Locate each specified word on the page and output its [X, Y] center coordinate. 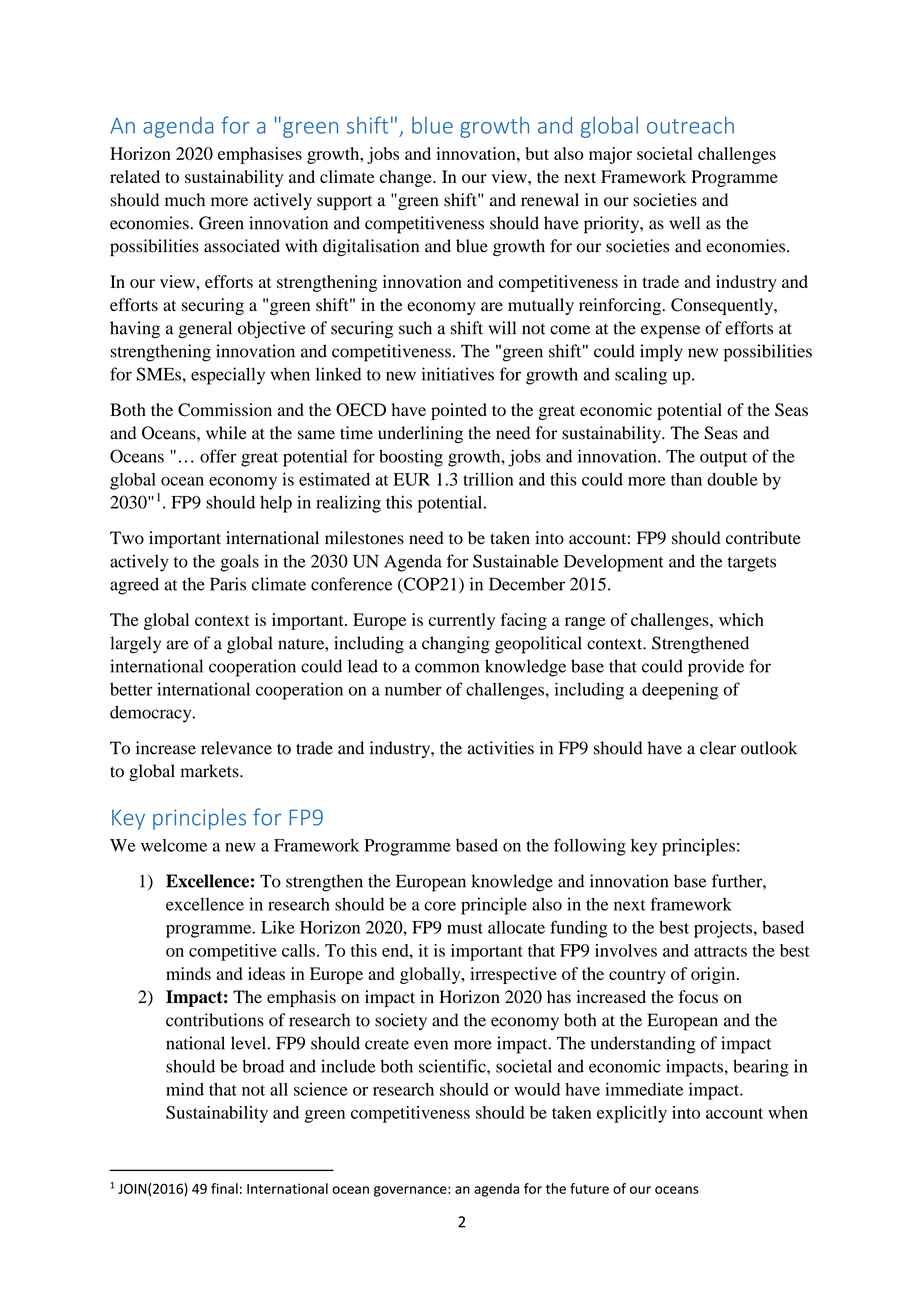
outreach [690, 125]
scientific [453, 1066]
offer [218, 456]
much [185, 200]
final [224, 1188]
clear [718, 748]
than [686, 479]
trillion [488, 479]
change [407, 178]
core [440, 906]
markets [211, 771]
